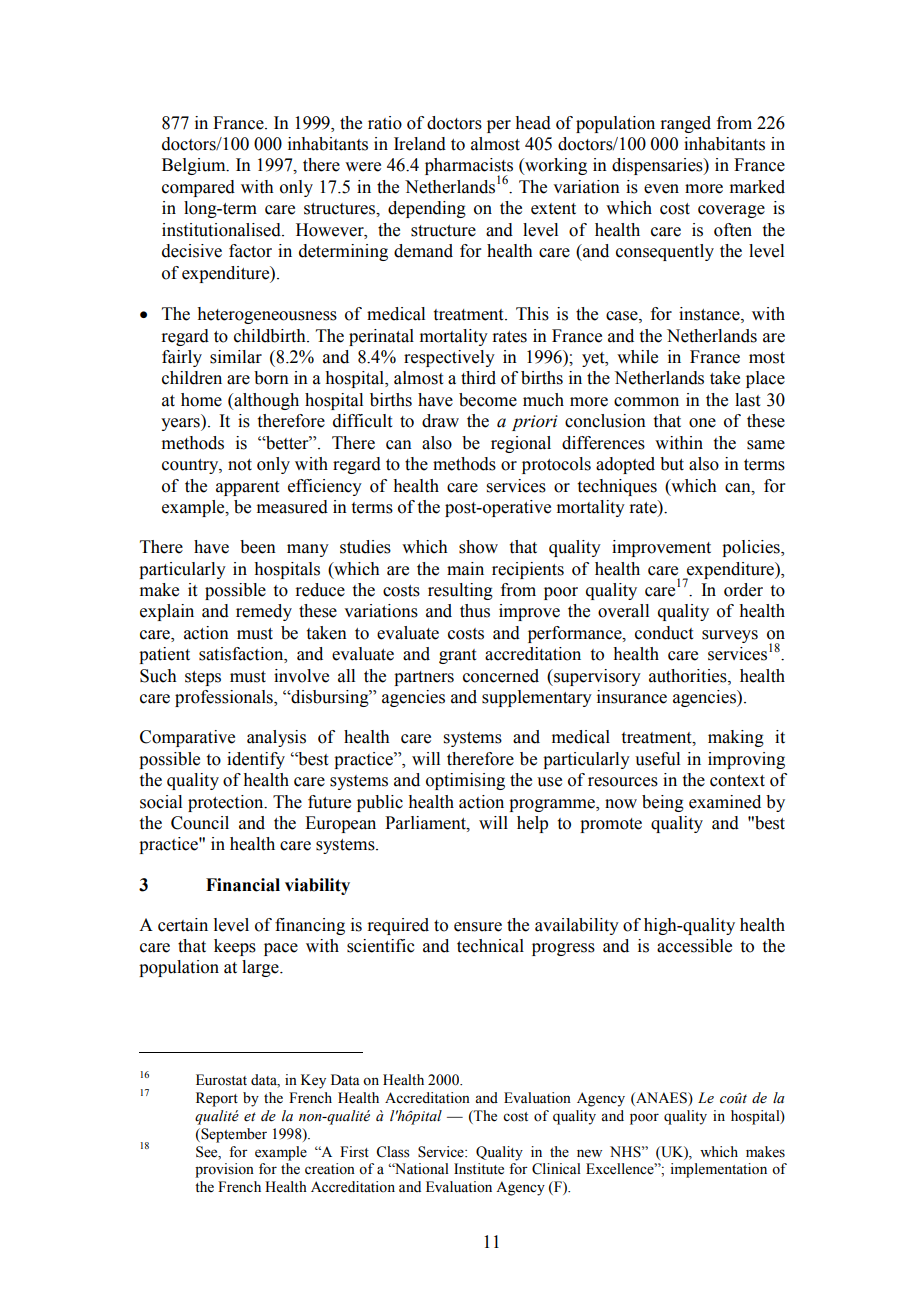  Describe the element at coordinates (195, 166) in the image. I see `Belgium` at that location.
